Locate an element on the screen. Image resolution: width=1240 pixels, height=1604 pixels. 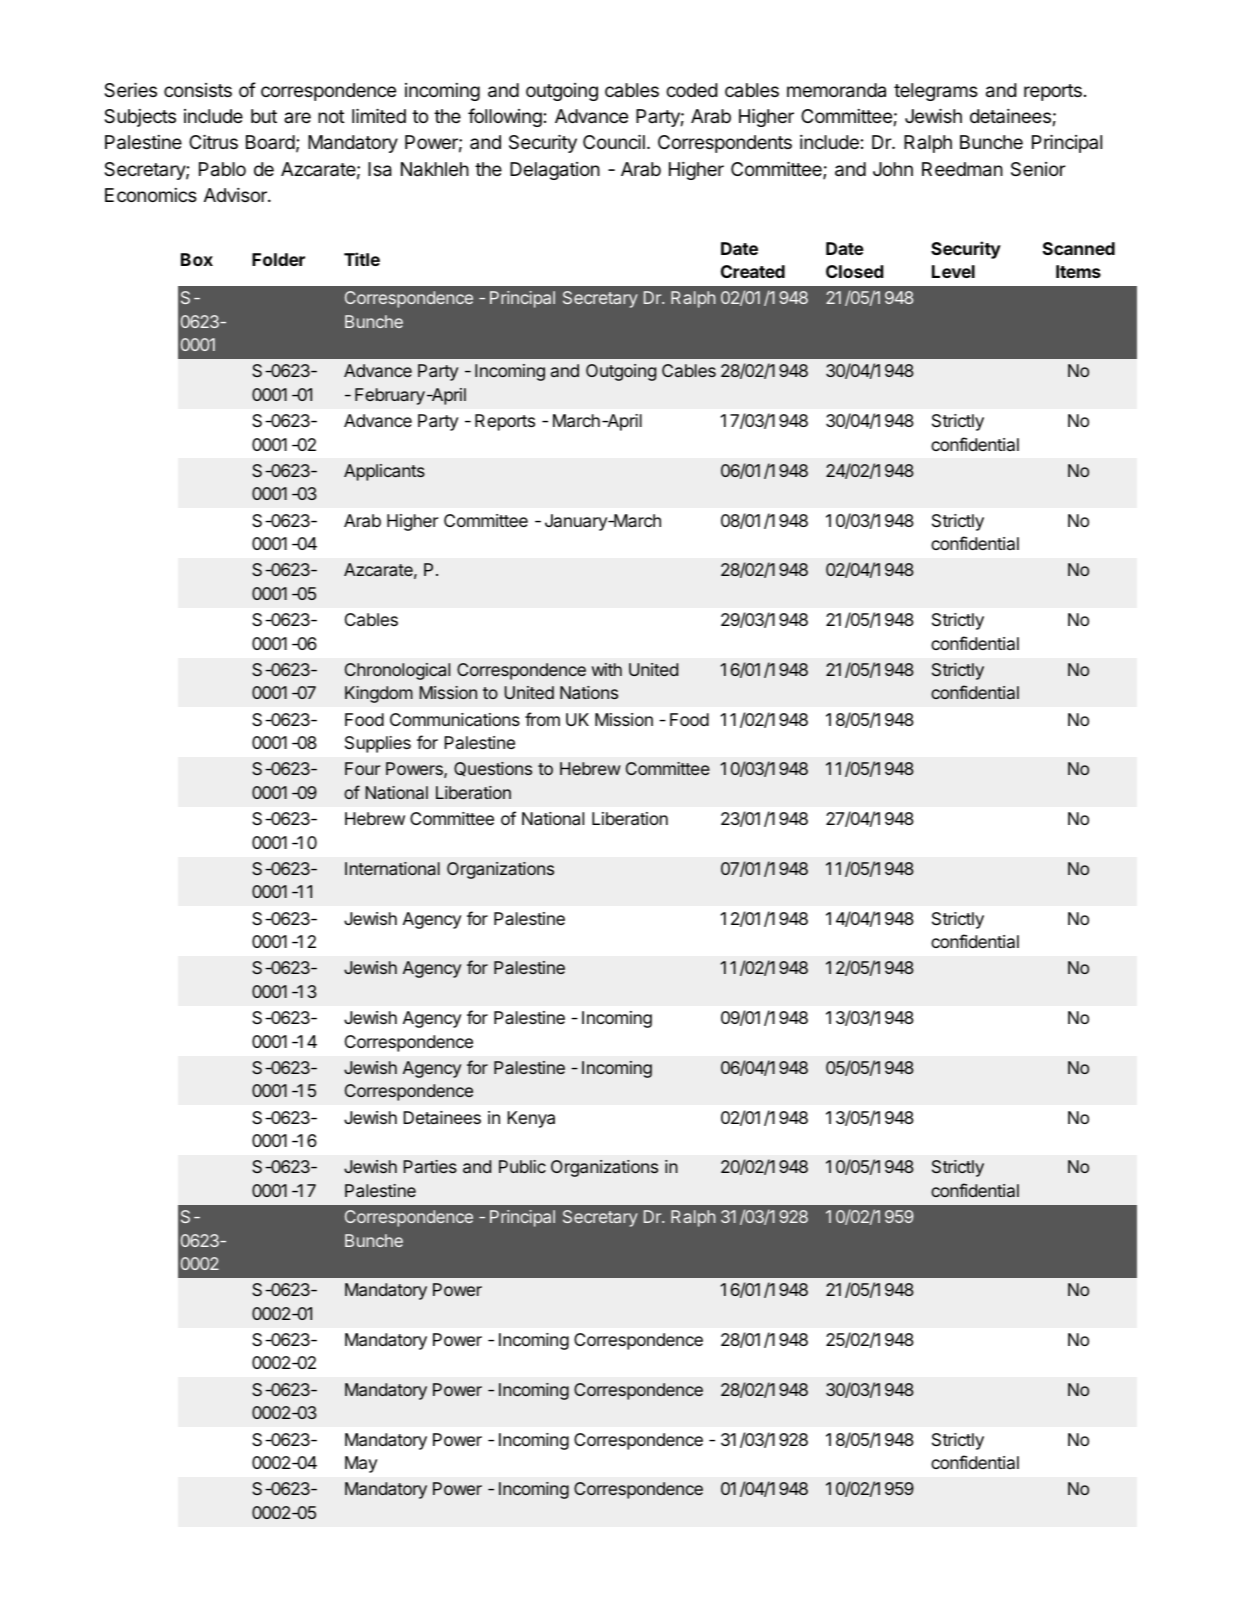
but is located at coordinates (264, 116).
